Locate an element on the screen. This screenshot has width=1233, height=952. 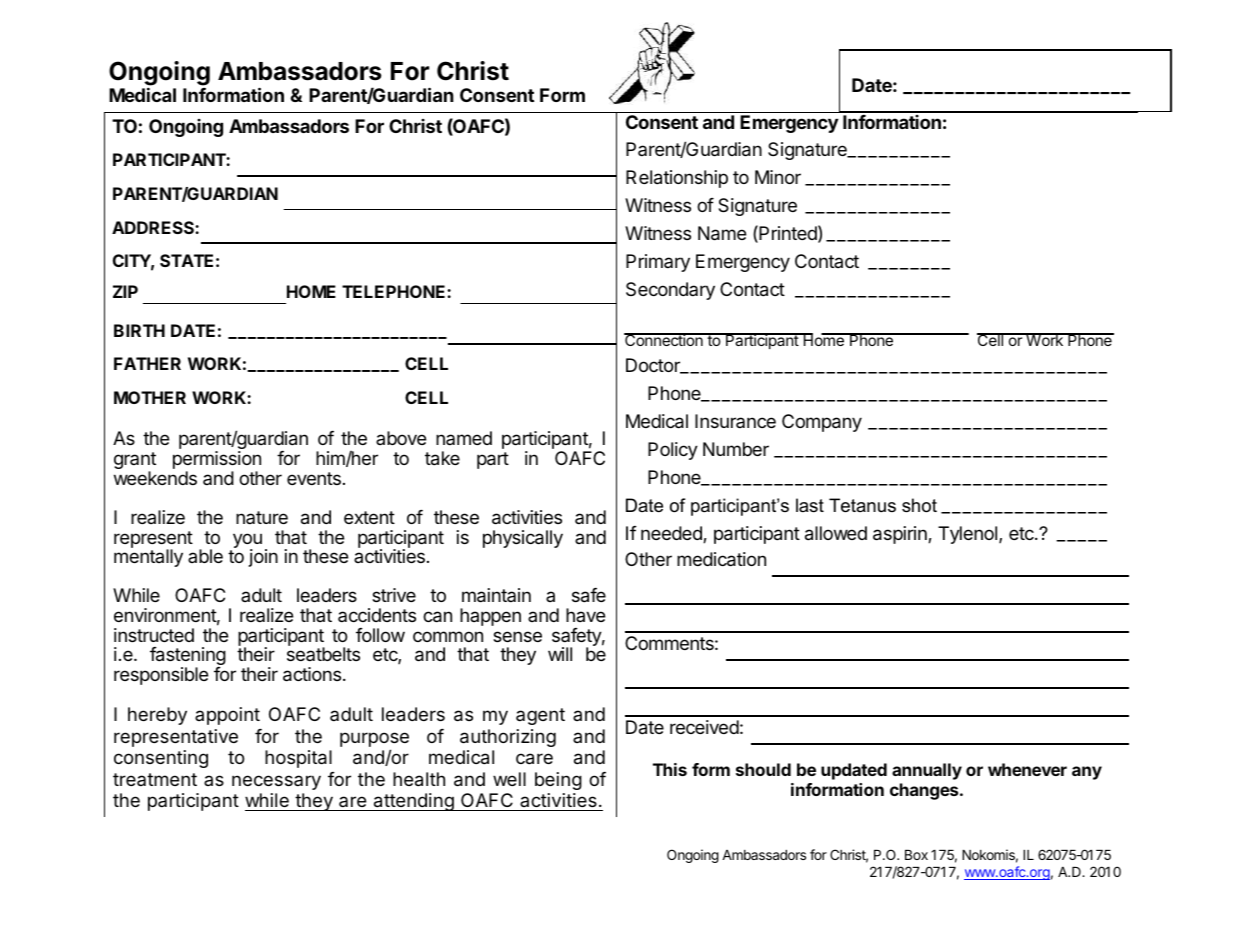
Box is located at coordinates (916, 855).
